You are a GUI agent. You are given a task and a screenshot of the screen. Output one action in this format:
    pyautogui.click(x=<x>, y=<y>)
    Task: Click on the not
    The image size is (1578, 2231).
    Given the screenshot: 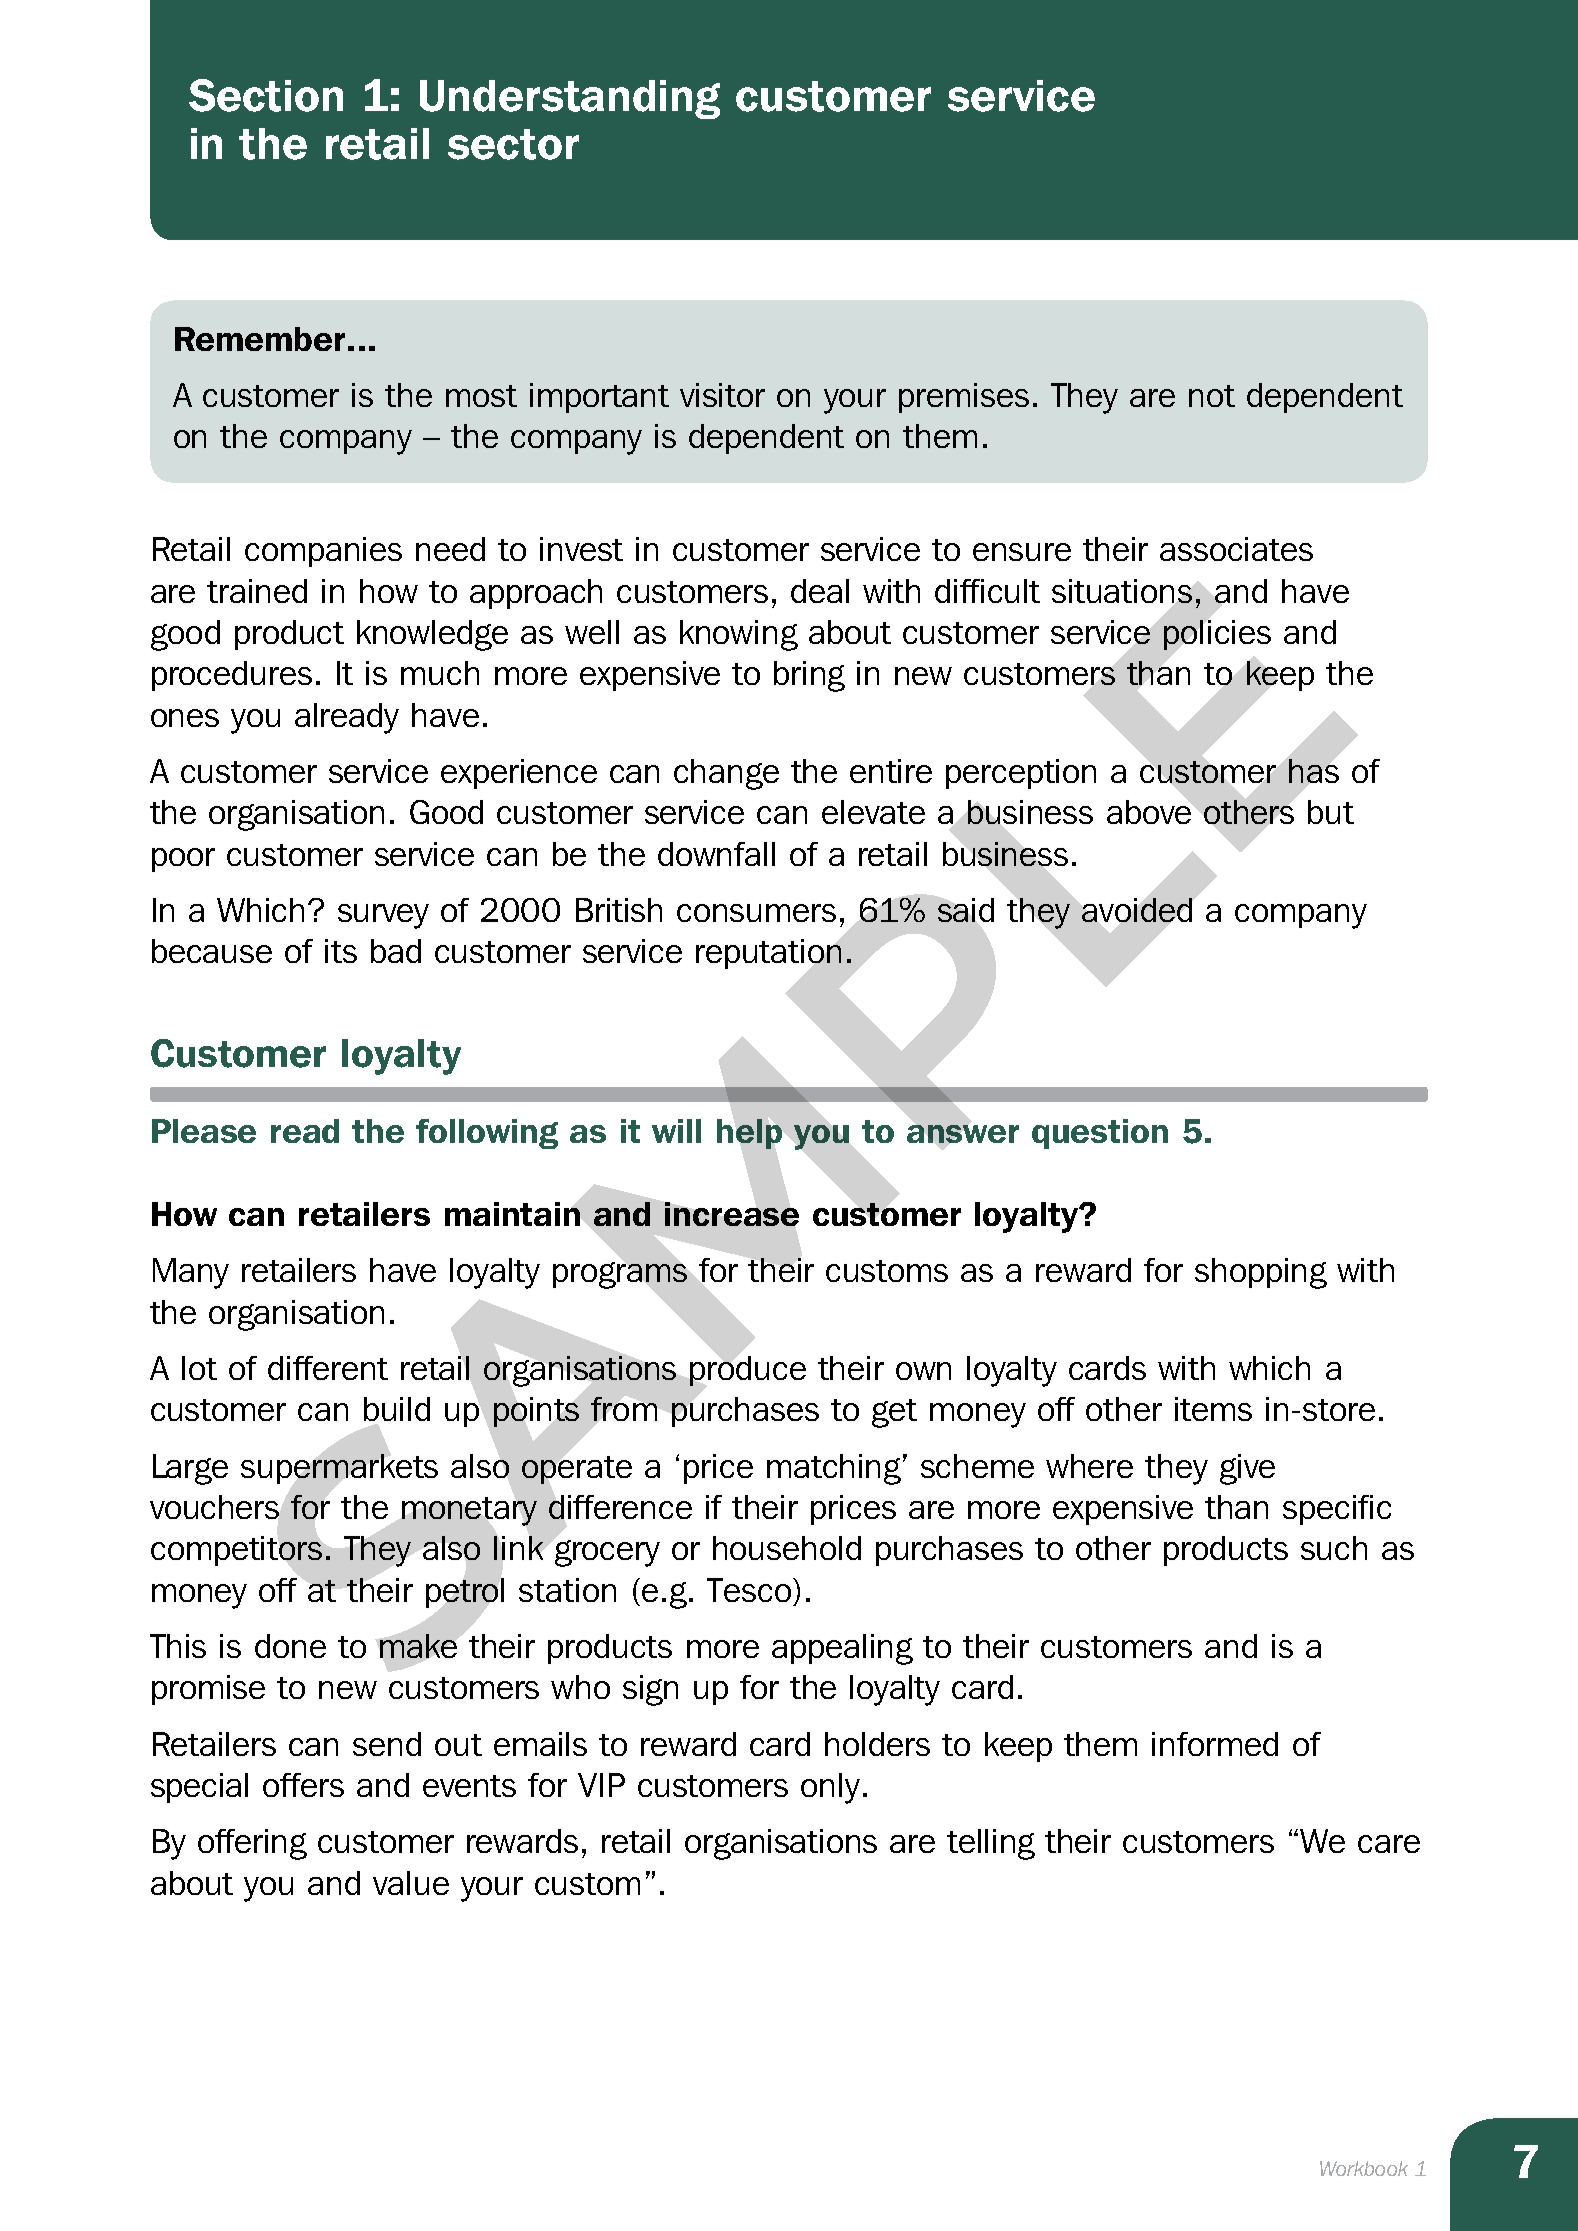 What is the action you would take?
    pyautogui.click(x=1212, y=396)
